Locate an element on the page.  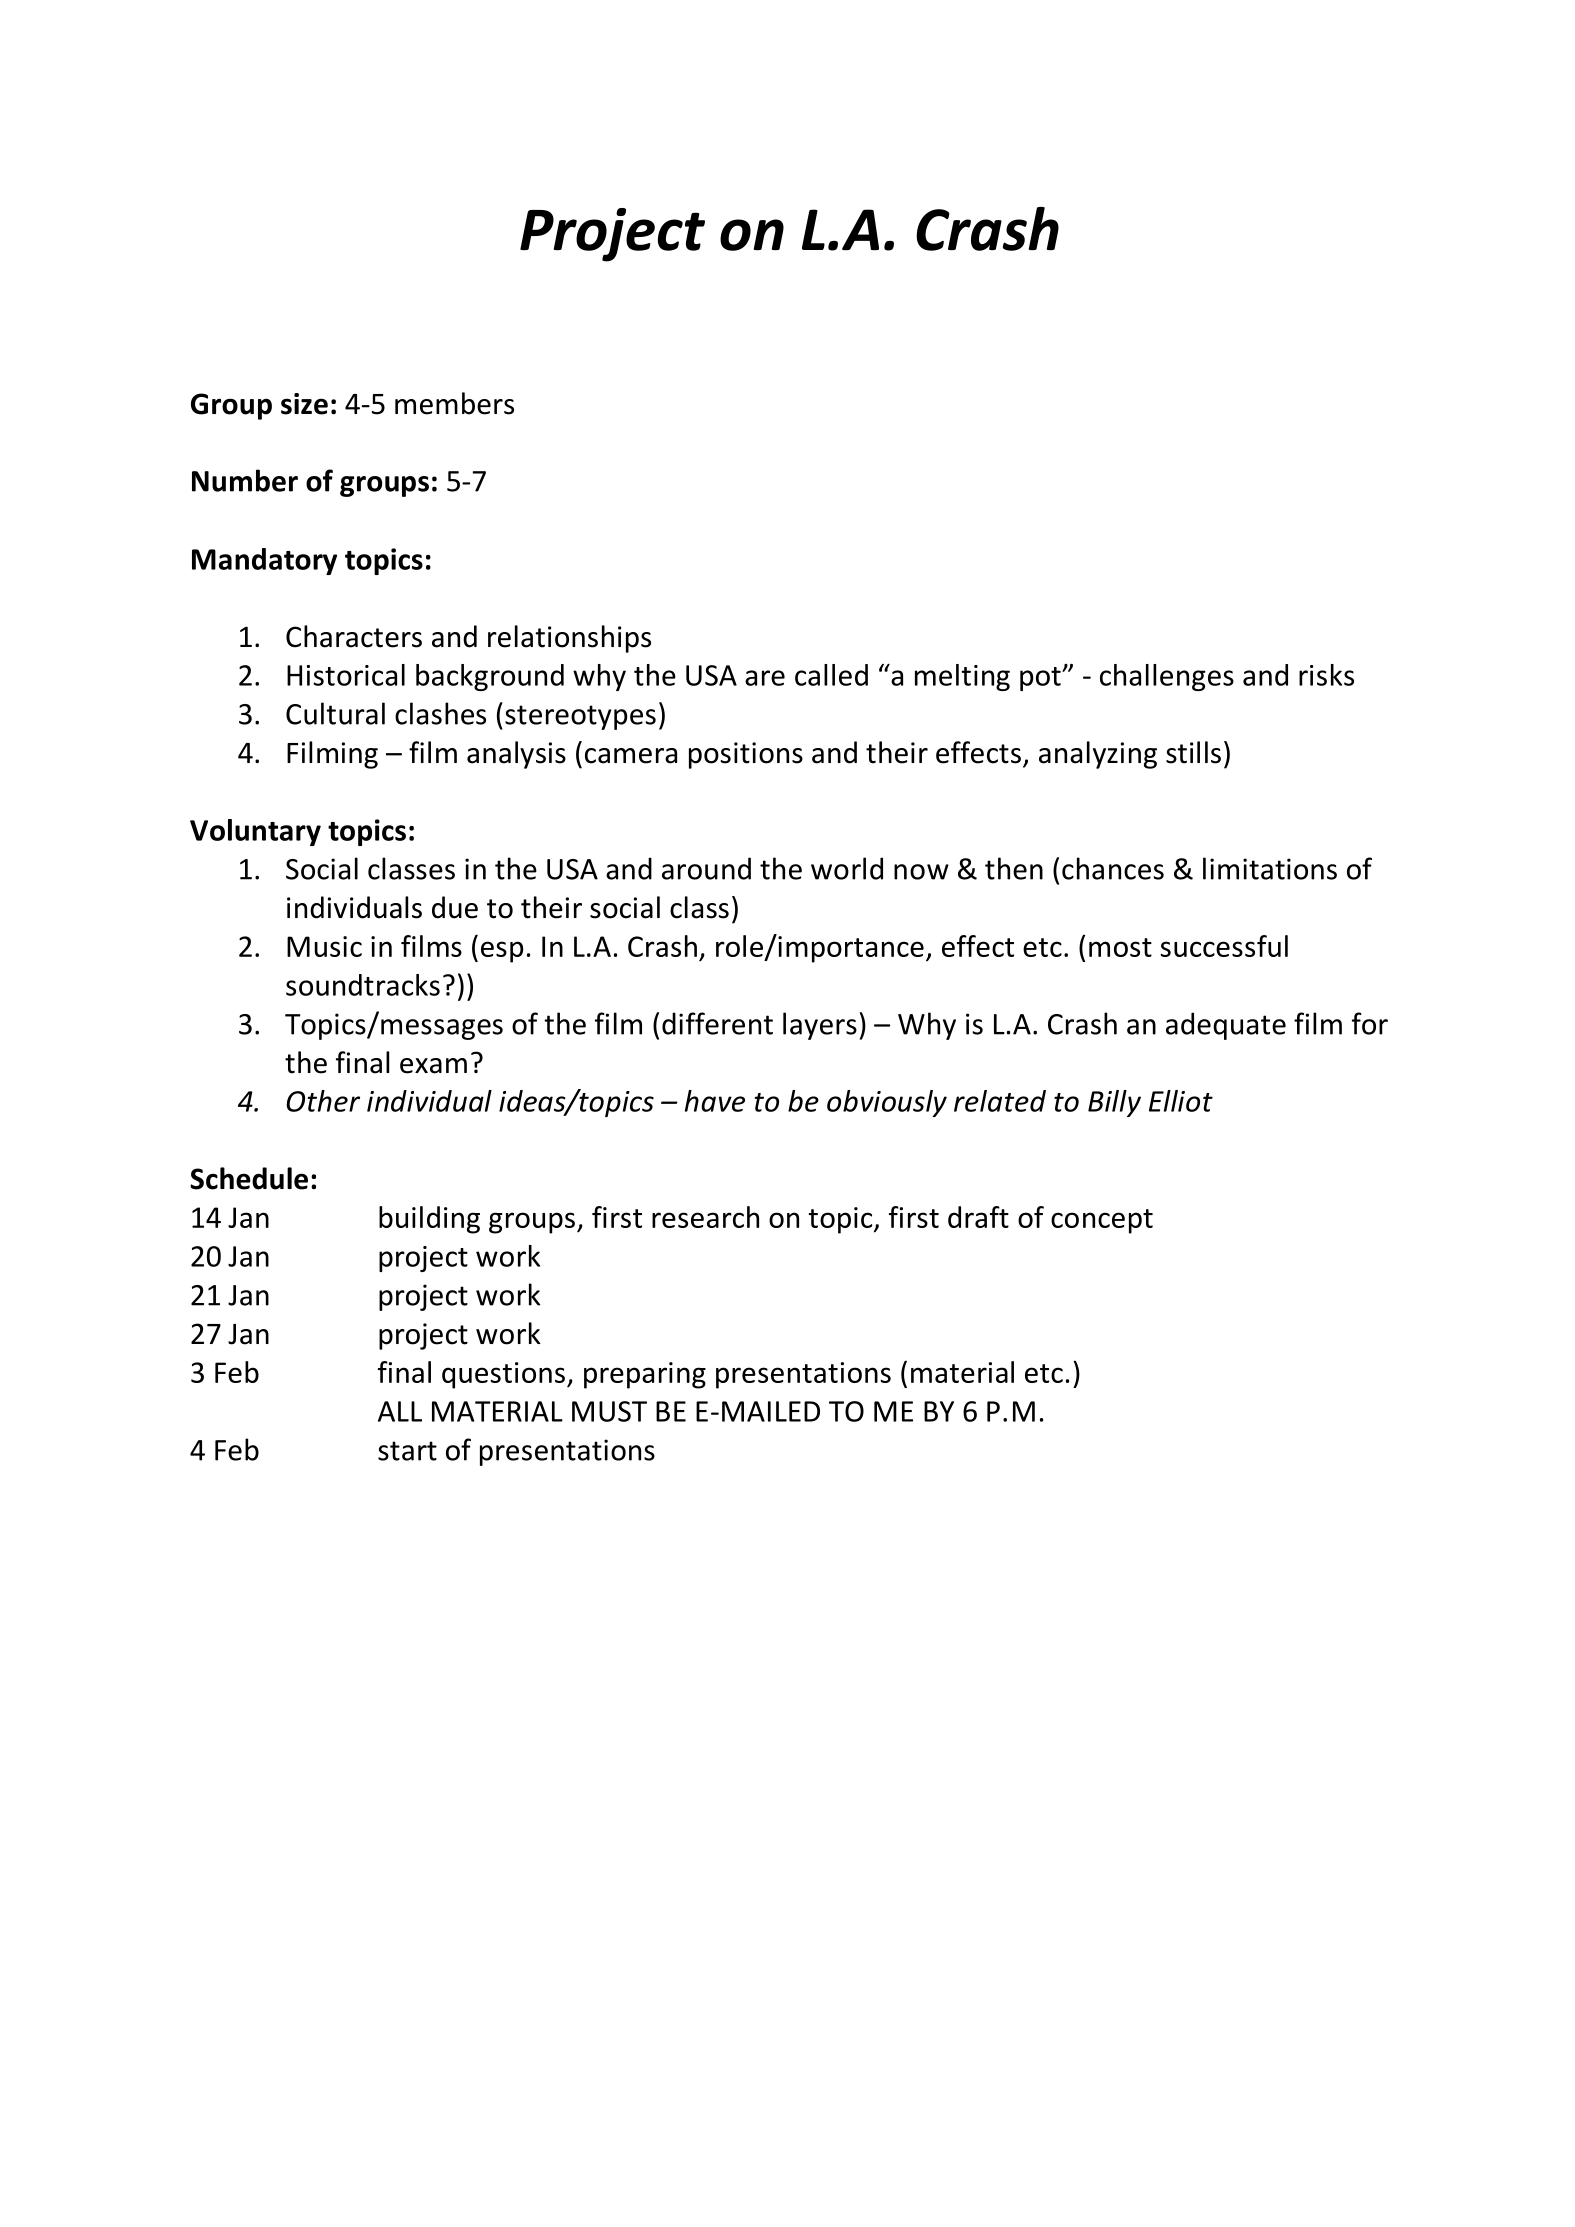
Music is located at coordinates (324, 946).
